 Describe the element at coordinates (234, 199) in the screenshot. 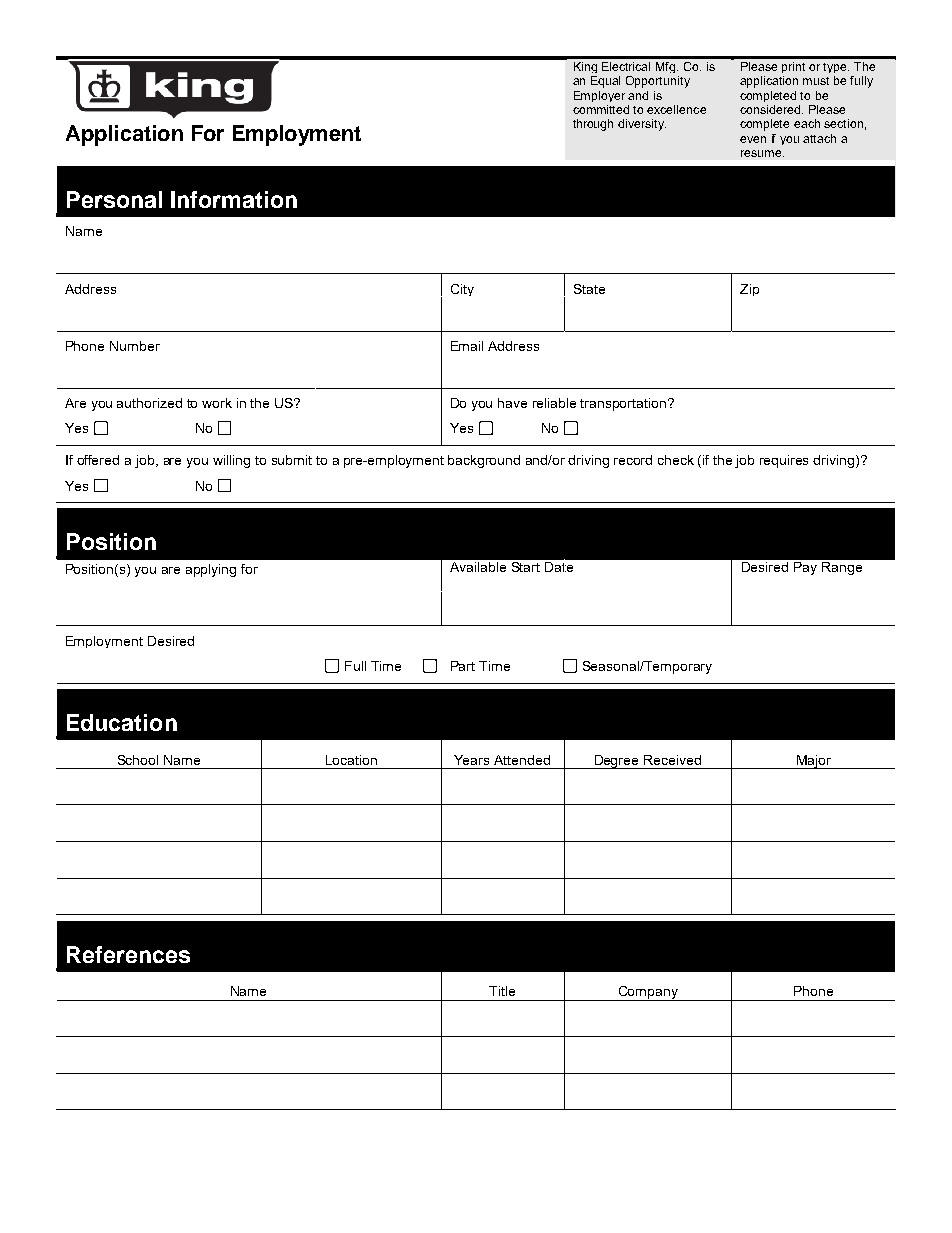

I see `Information` at that location.
